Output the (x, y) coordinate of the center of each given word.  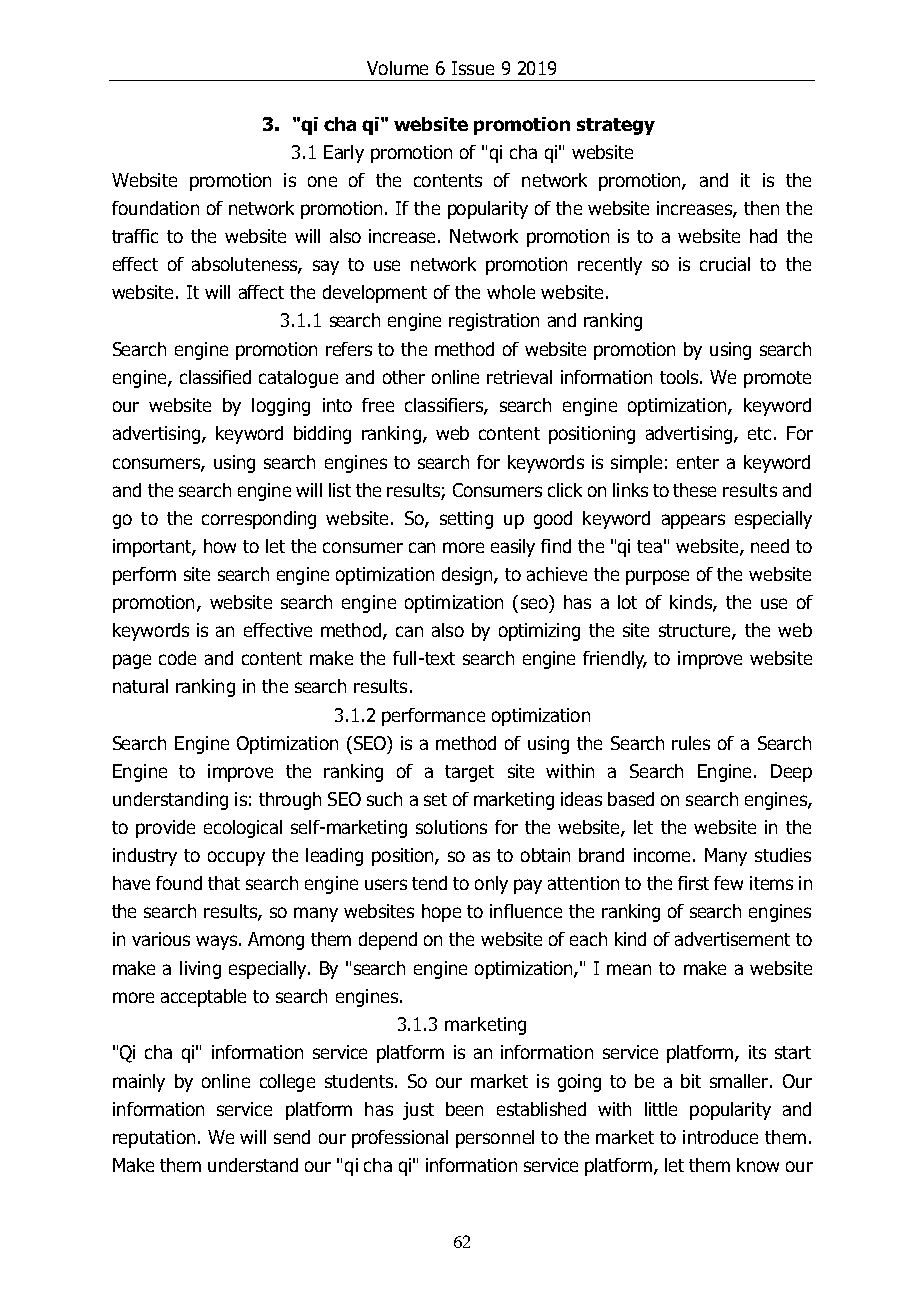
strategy (616, 126)
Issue (473, 68)
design (468, 576)
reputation (154, 1139)
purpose (657, 577)
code (177, 658)
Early (344, 154)
